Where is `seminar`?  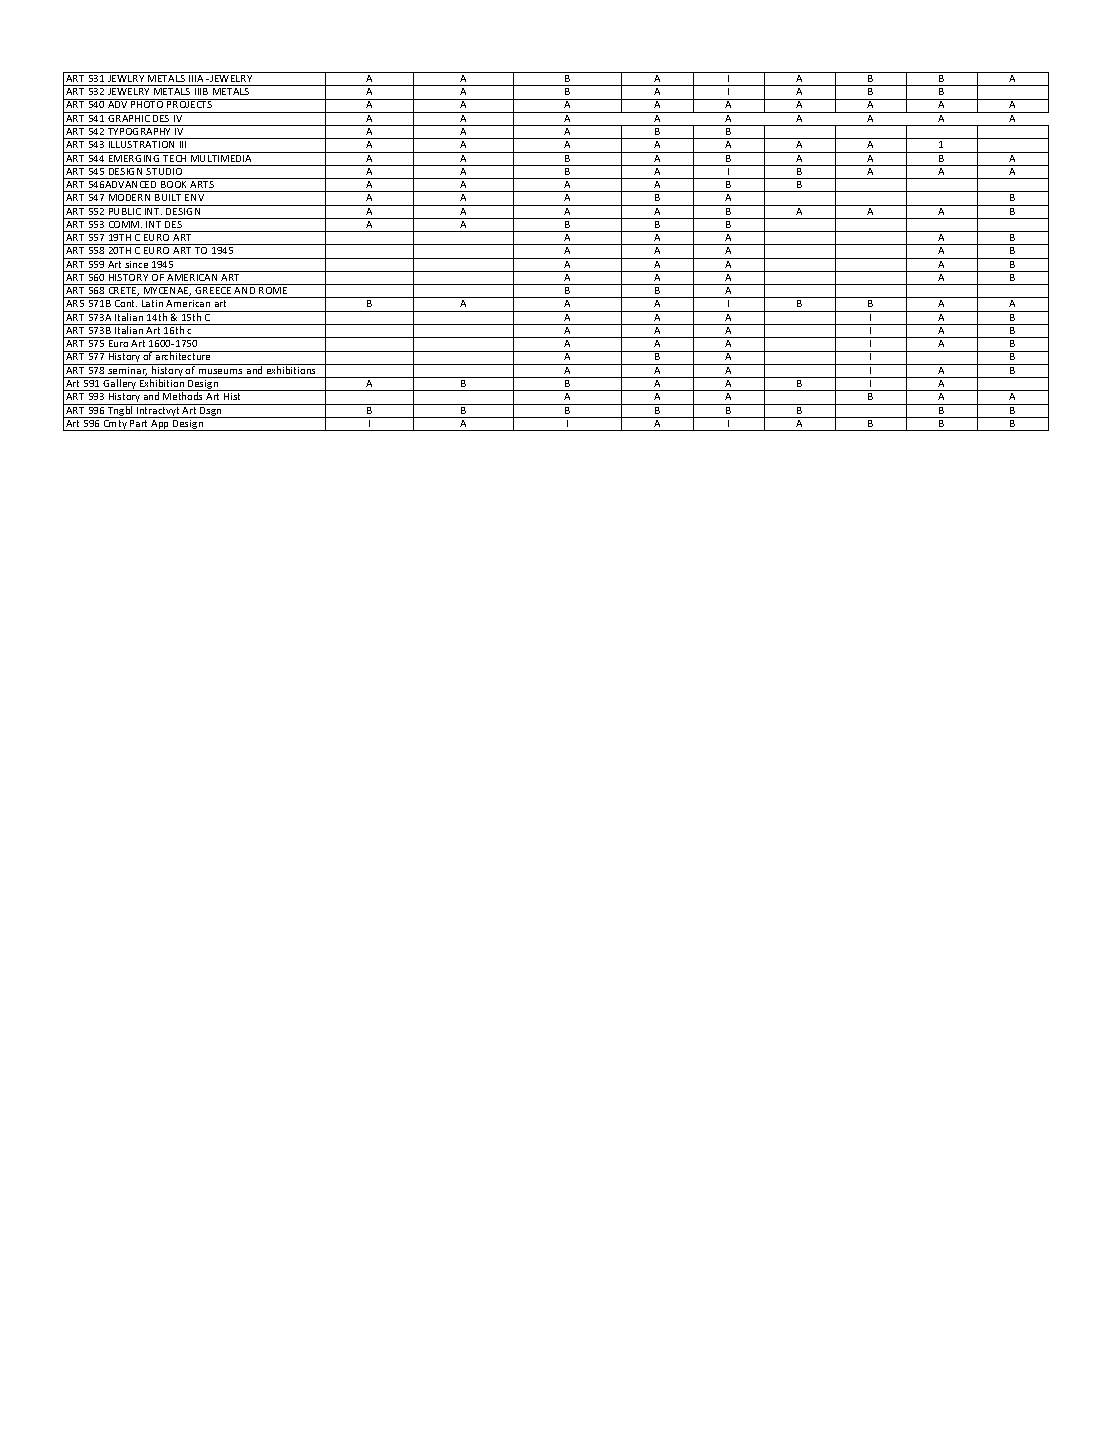
seminar is located at coordinates (127, 370).
